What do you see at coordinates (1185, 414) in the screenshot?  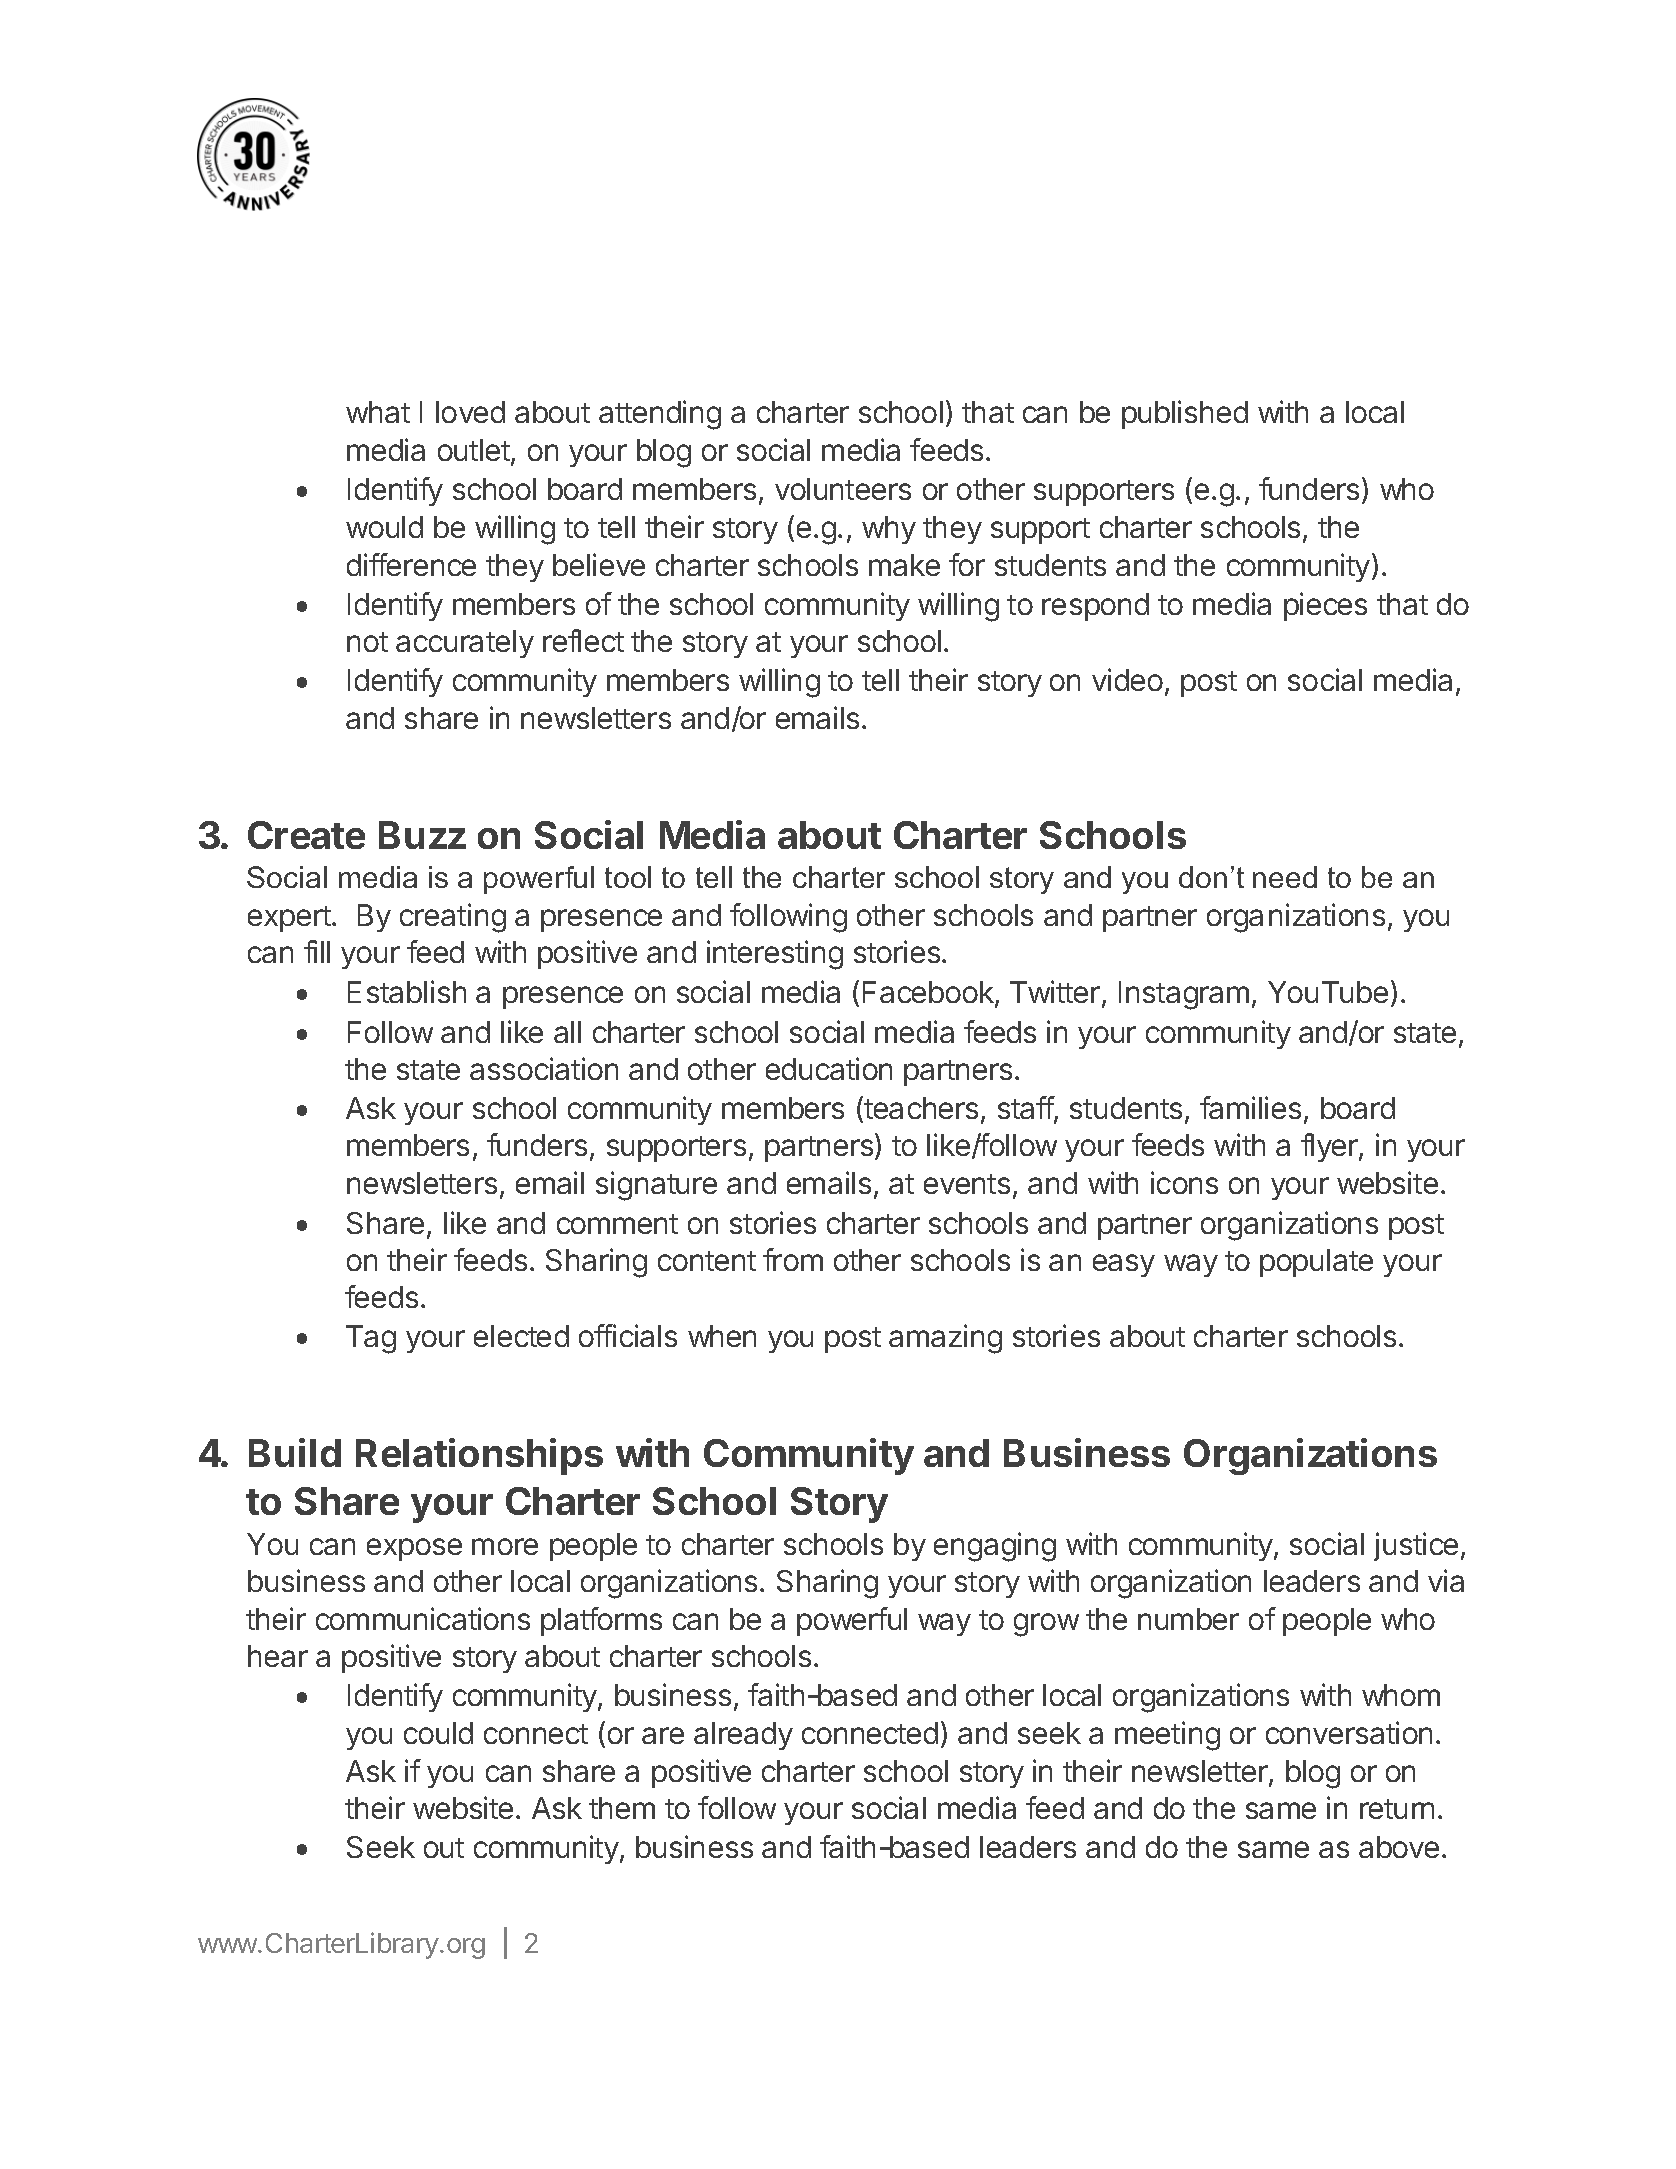 I see `published` at bounding box center [1185, 414].
